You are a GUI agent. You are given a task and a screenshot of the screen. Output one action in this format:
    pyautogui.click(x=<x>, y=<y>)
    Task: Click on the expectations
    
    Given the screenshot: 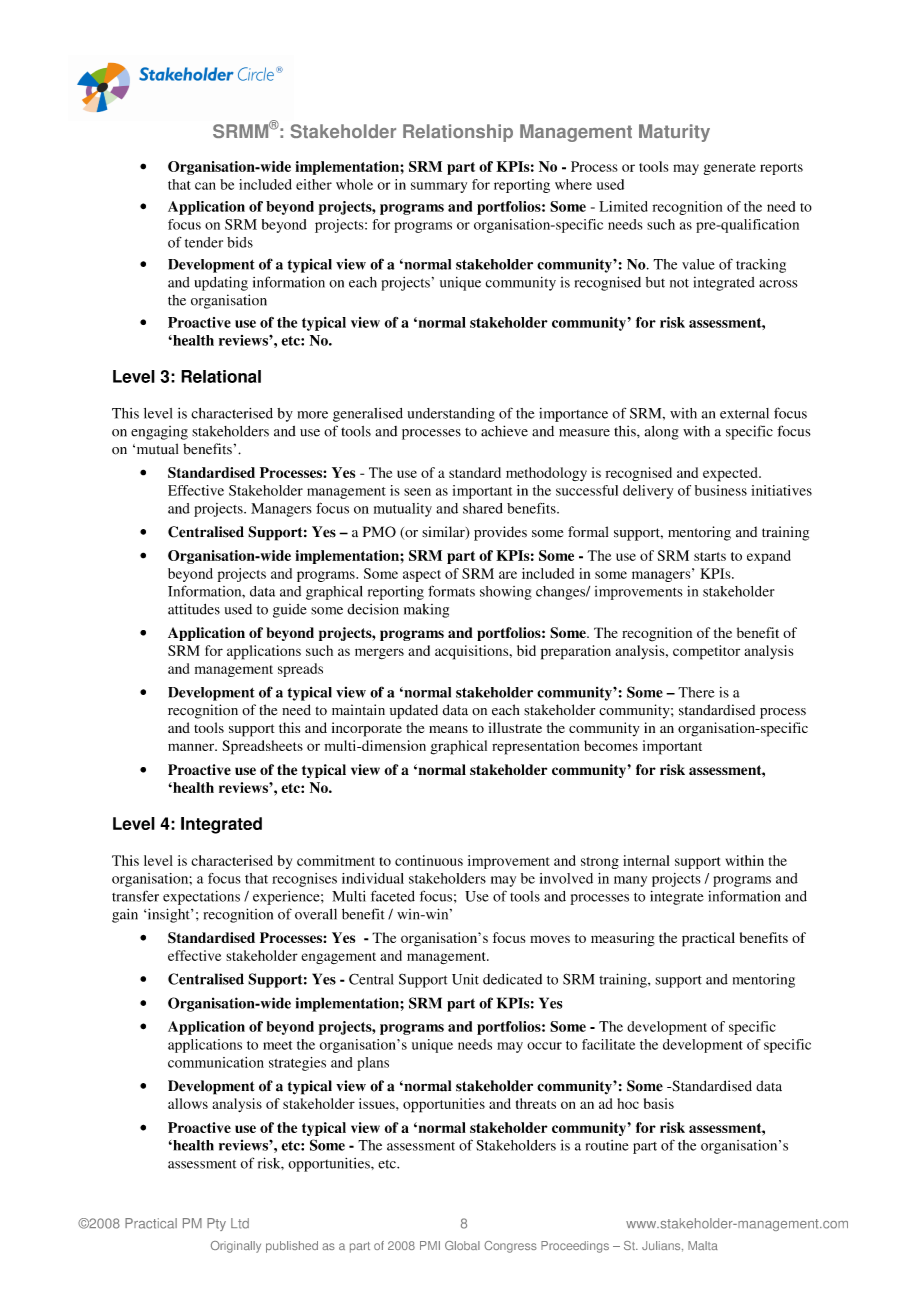 What is the action you would take?
    pyautogui.click(x=201, y=898)
